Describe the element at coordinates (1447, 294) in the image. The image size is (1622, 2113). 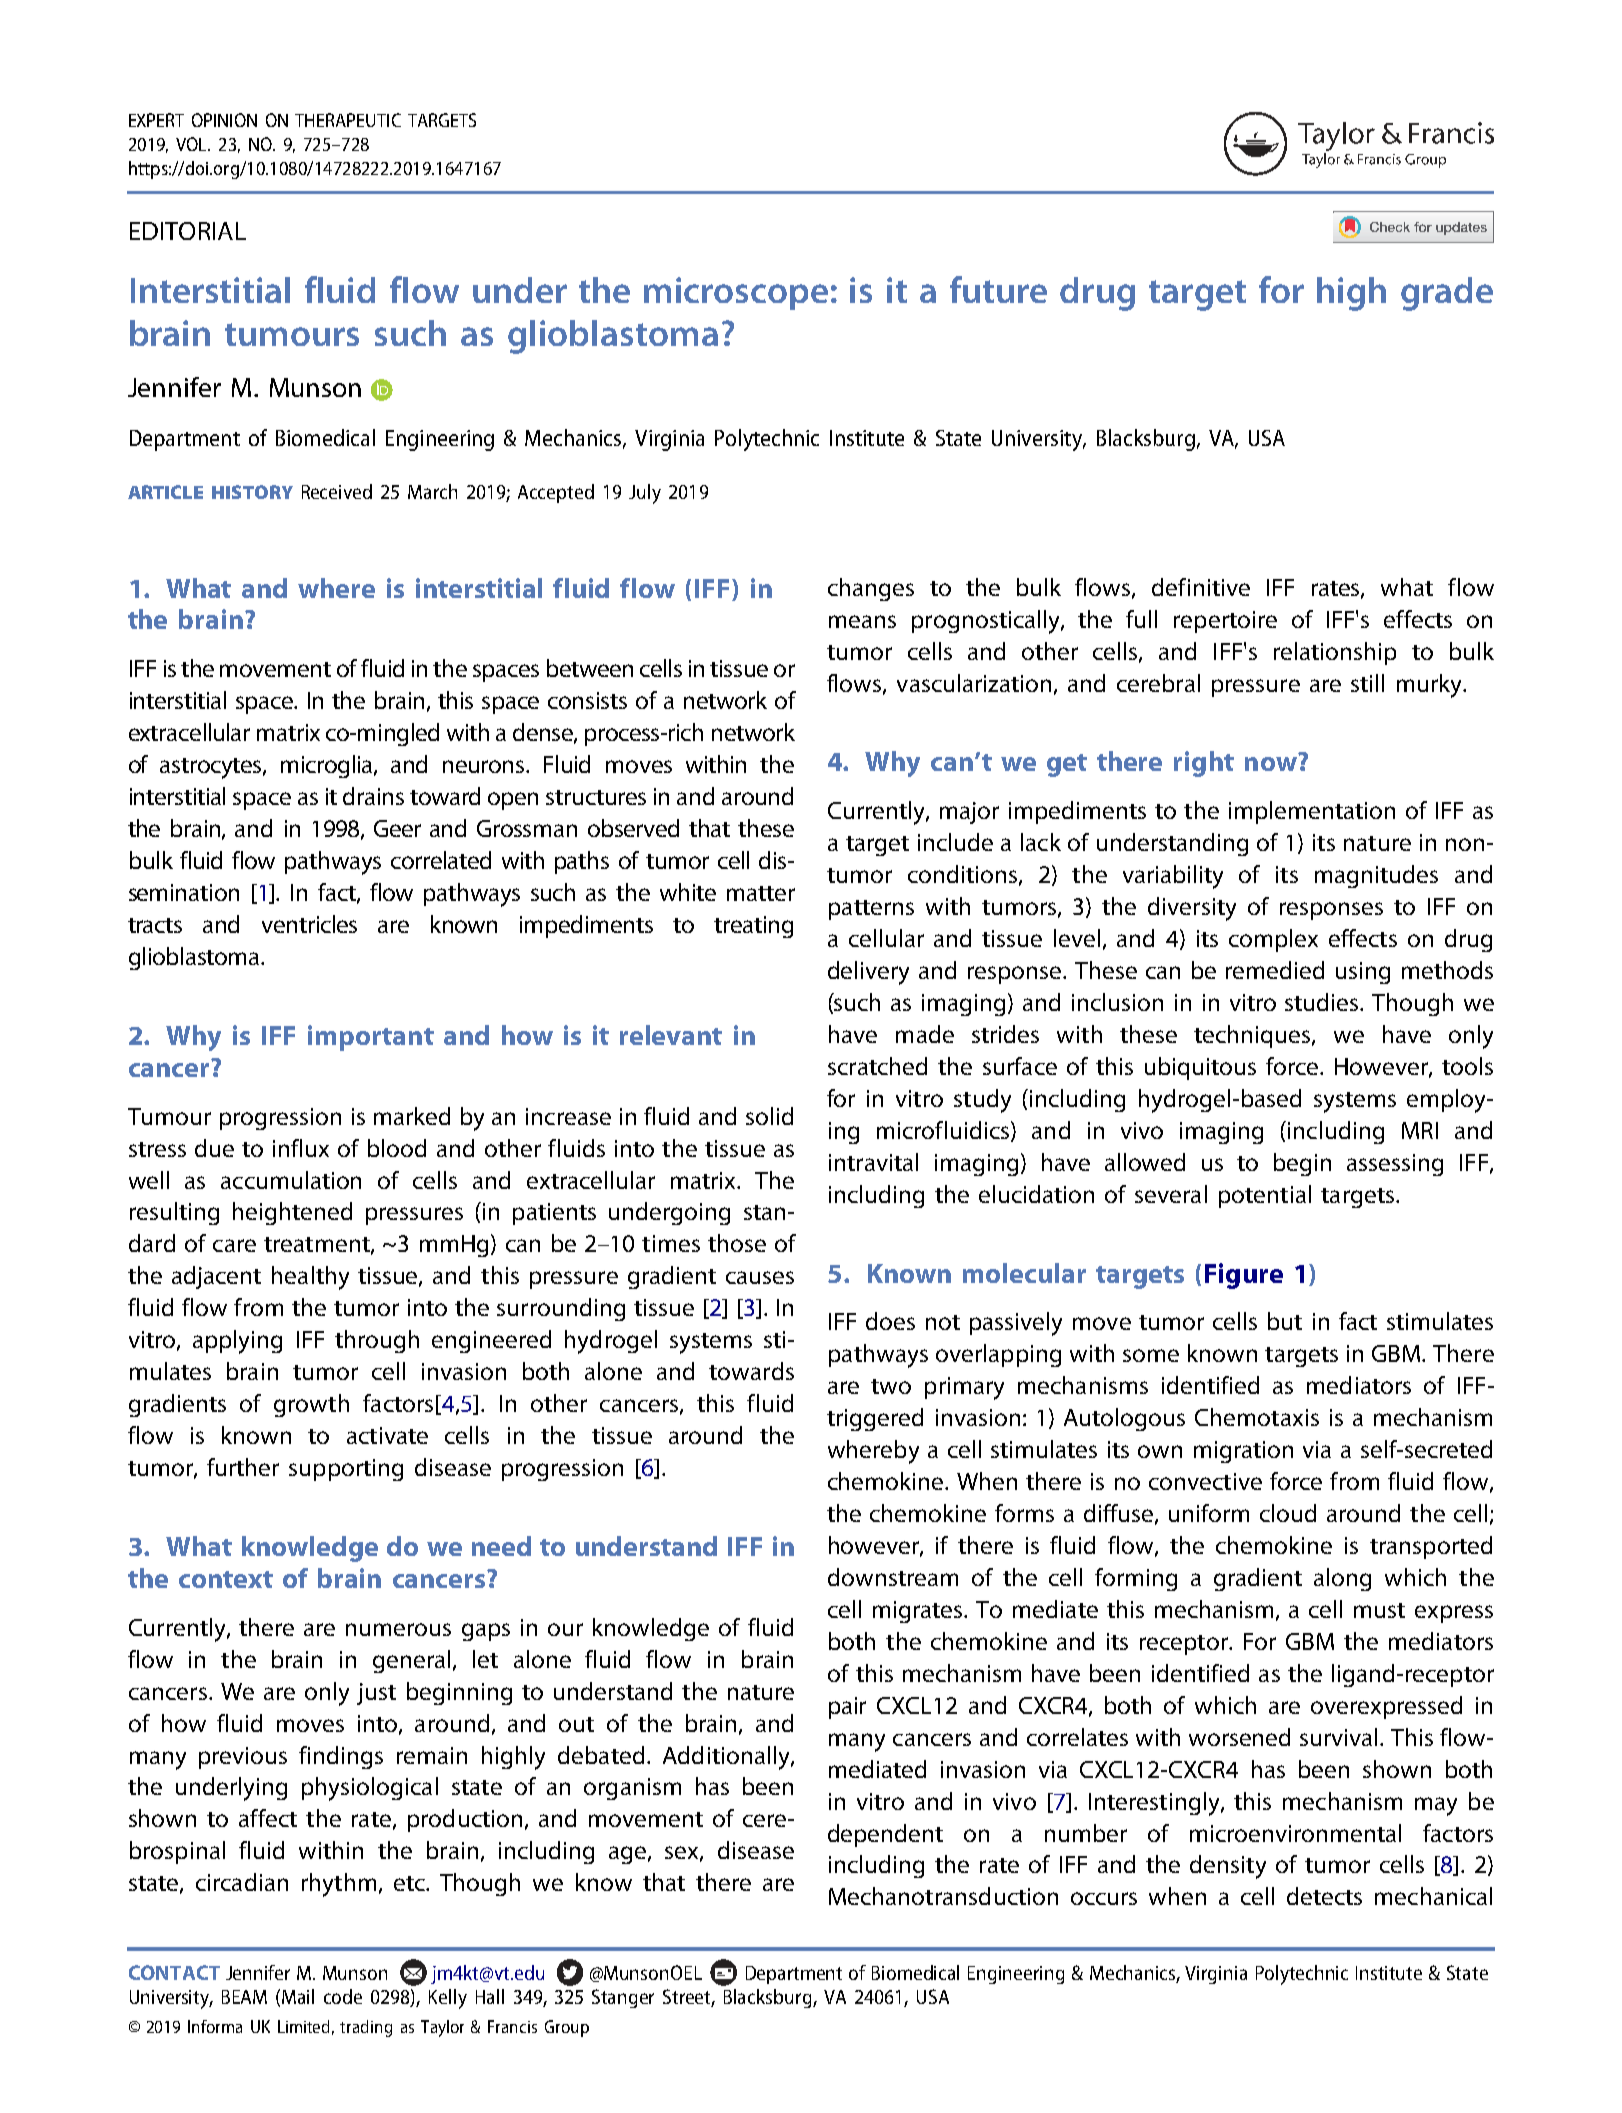
I see `grade` at that location.
